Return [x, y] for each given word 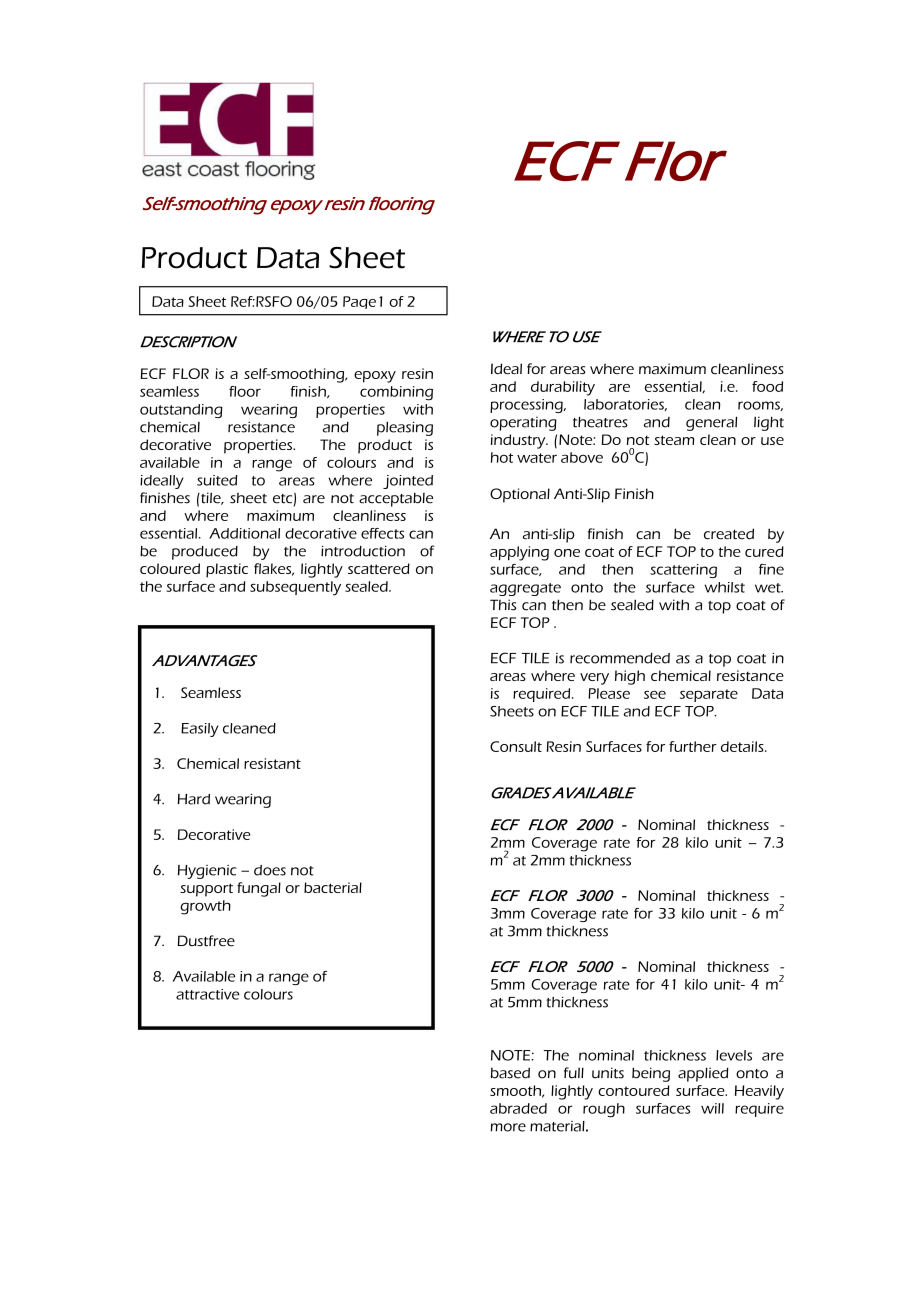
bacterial [333, 887]
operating [523, 424]
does [270, 870]
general [711, 424]
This [503, 605]
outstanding [181, 411]
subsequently [295, 588]
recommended [620, 658]
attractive [207, 994]
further [693, 746]
